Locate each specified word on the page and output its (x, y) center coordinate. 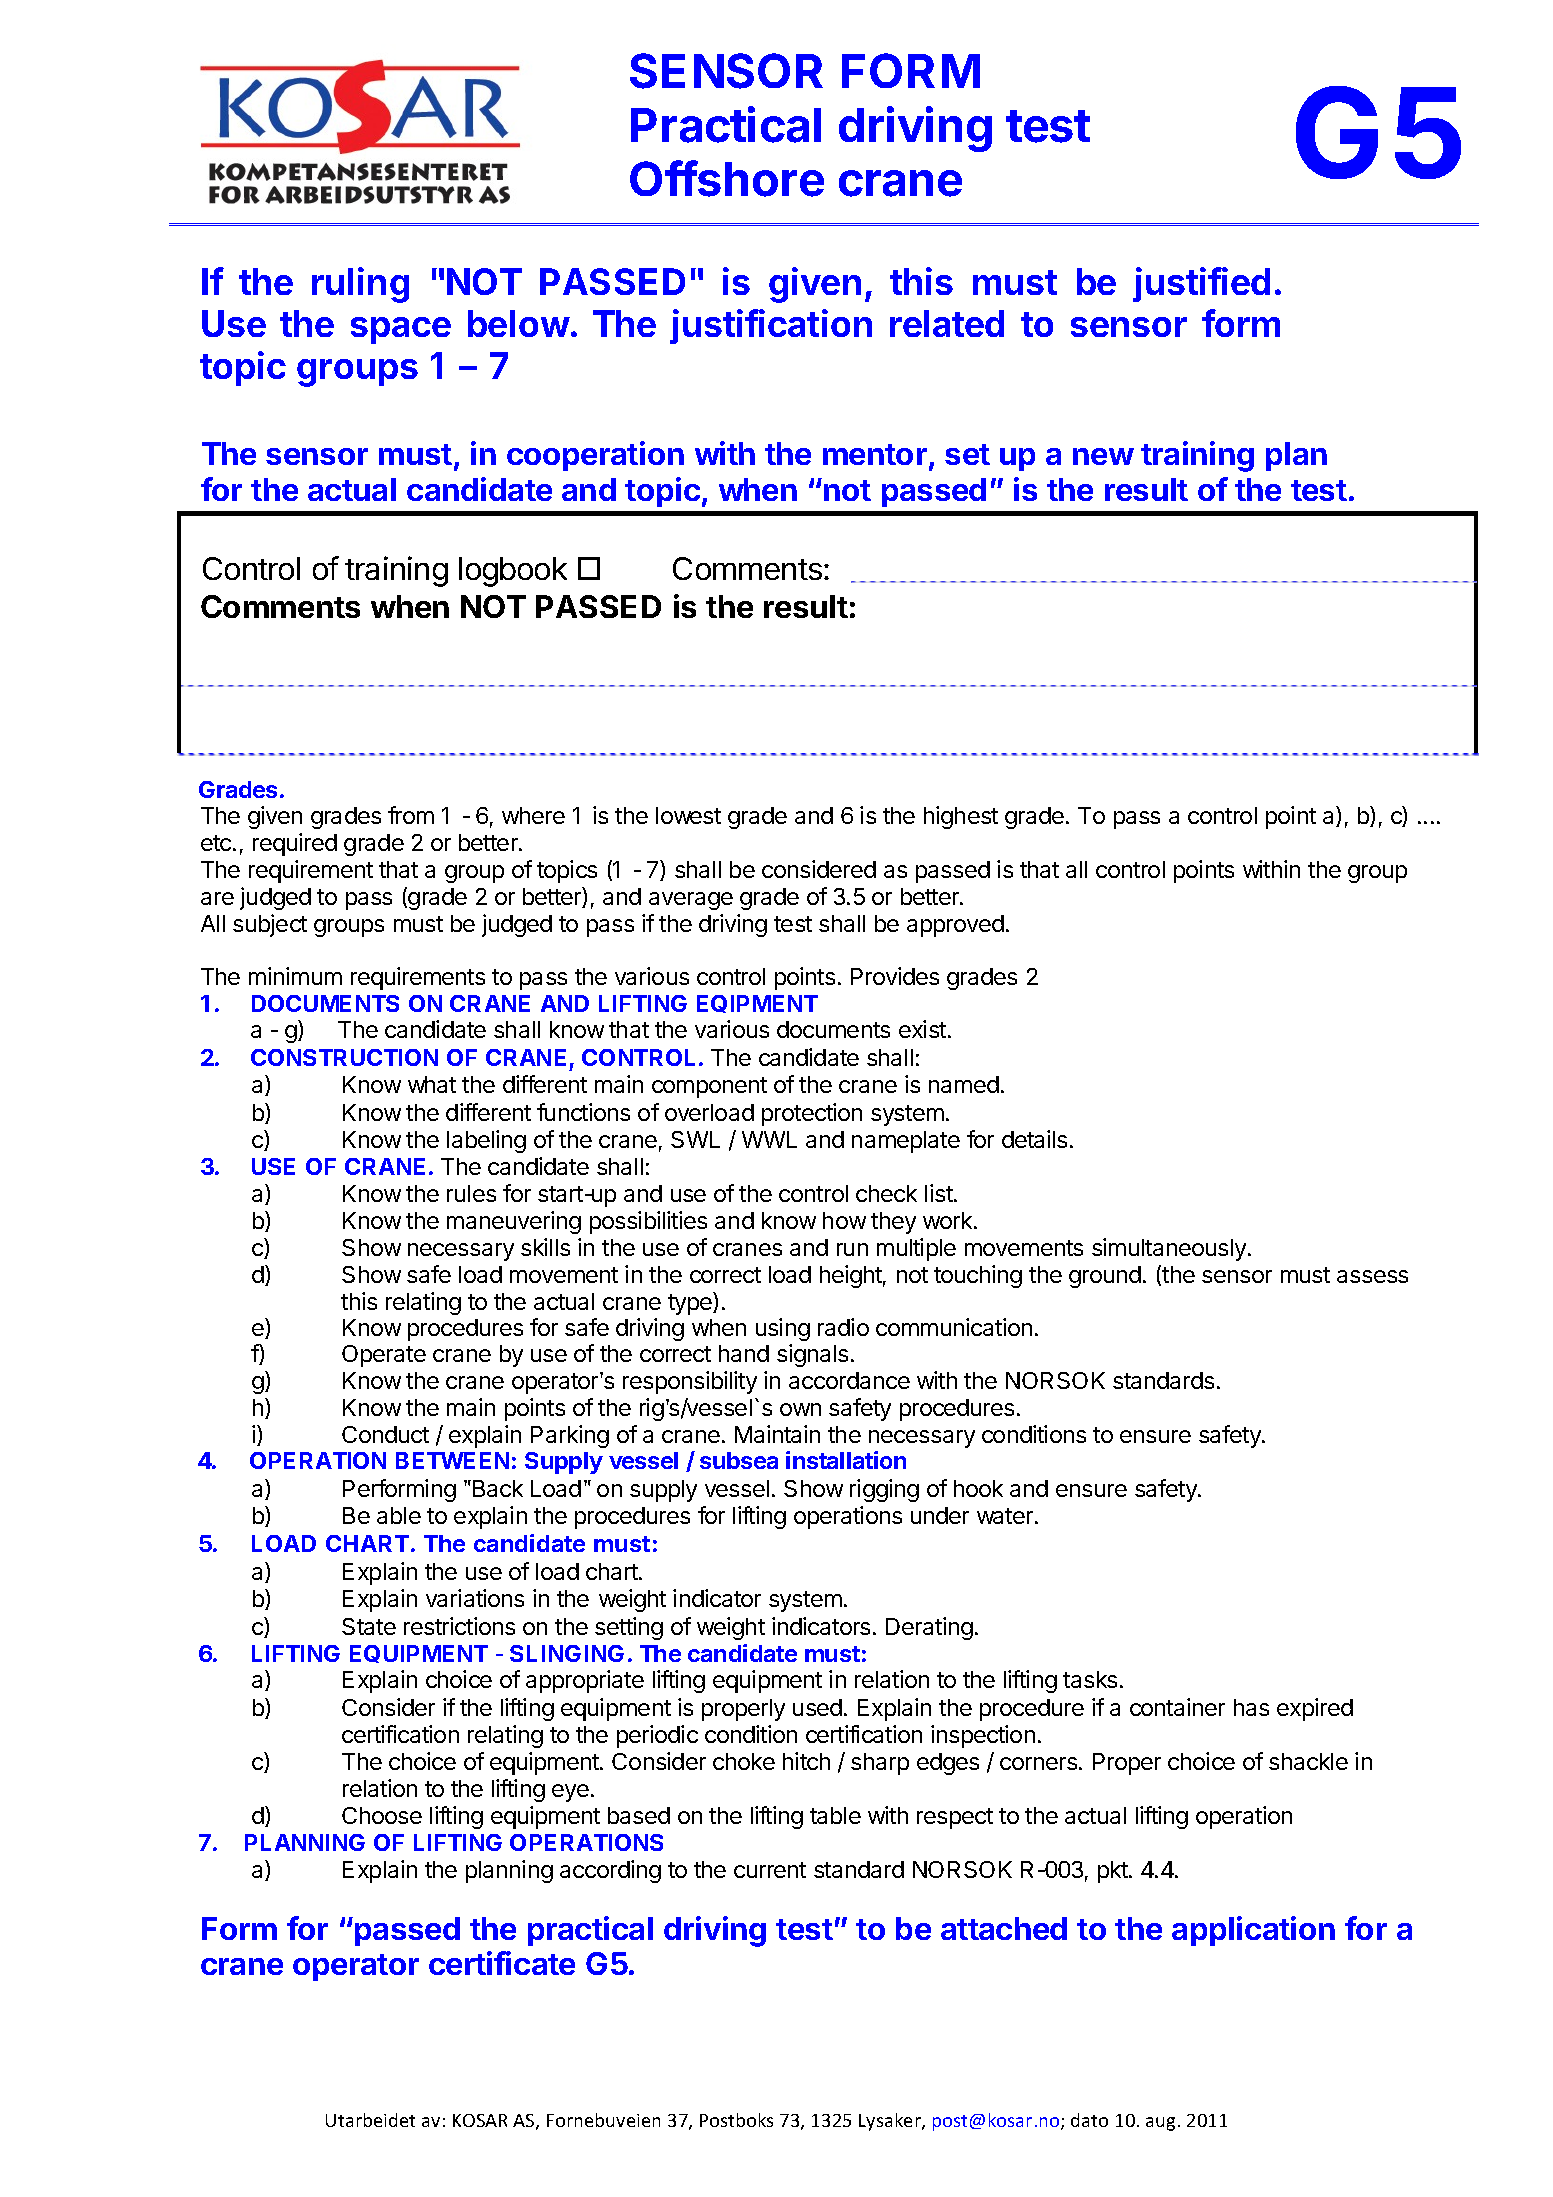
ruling (360, 285)
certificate (502, 1963)
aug (1160, 2124)
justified (1201, 284)
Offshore (727, 178)
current (770, 1870)
